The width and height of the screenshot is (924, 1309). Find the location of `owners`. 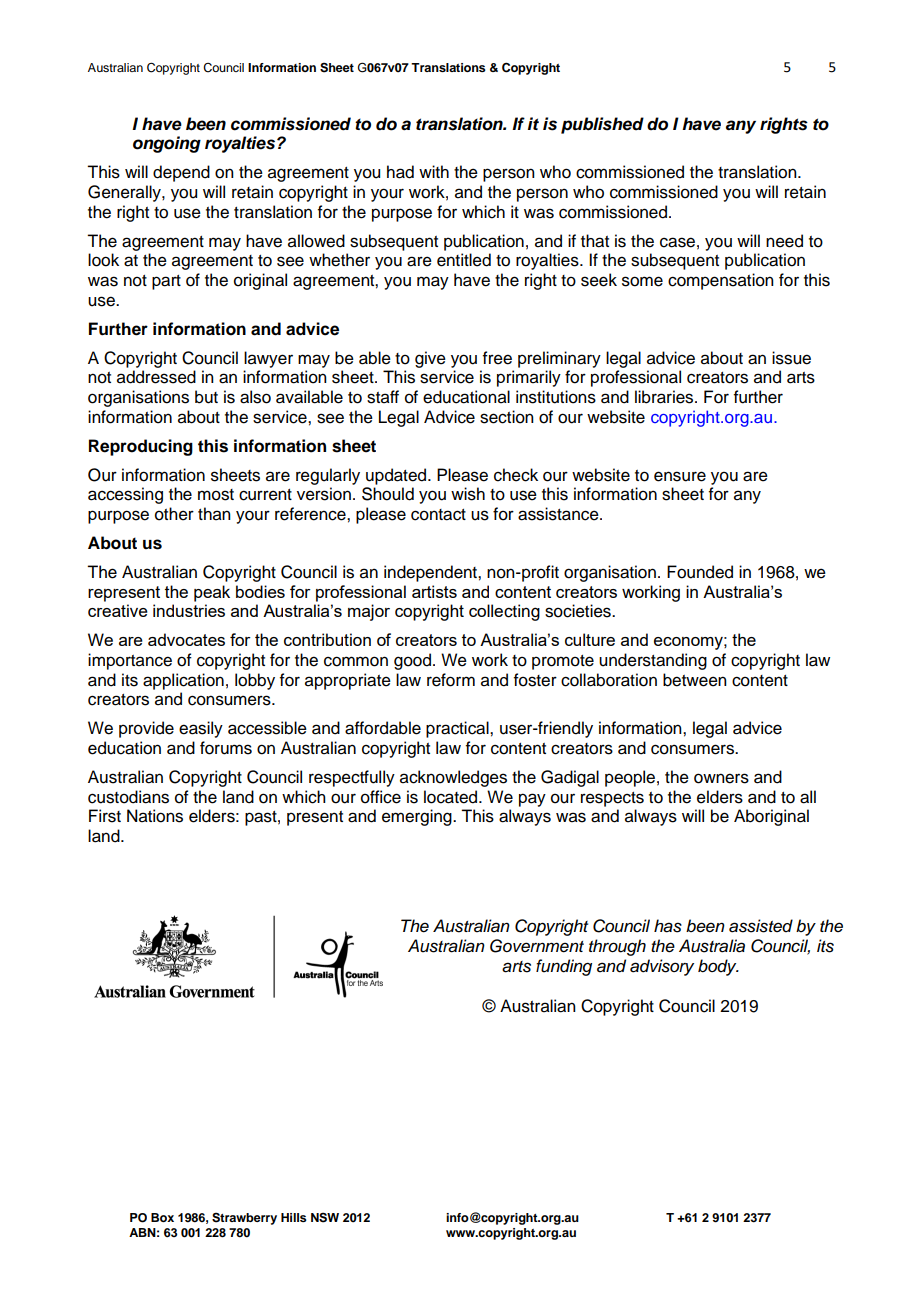

owners is located at coordinates (721, 778).
